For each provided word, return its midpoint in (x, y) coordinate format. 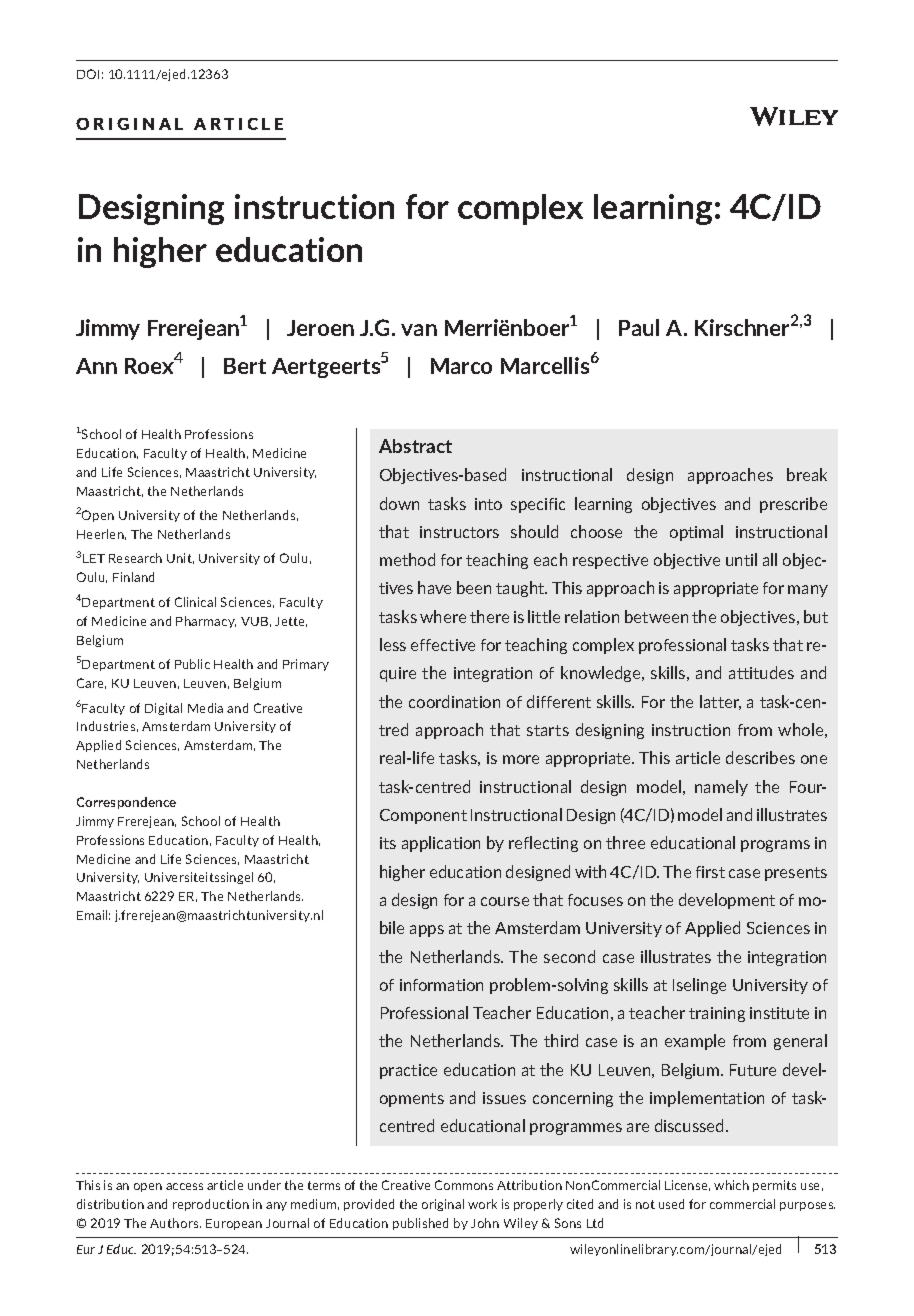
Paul (639, 327)
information (441, 985)
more (521, 759)
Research (135, 558)
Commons (464, 1185)
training (717, 1014)
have (434, 587)
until (741, 559)
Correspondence (126, 803)
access (184, 1186)
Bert (245, 366)
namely (721, 788)
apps (427, 931)
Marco (461, 366)
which (731, 1185)
